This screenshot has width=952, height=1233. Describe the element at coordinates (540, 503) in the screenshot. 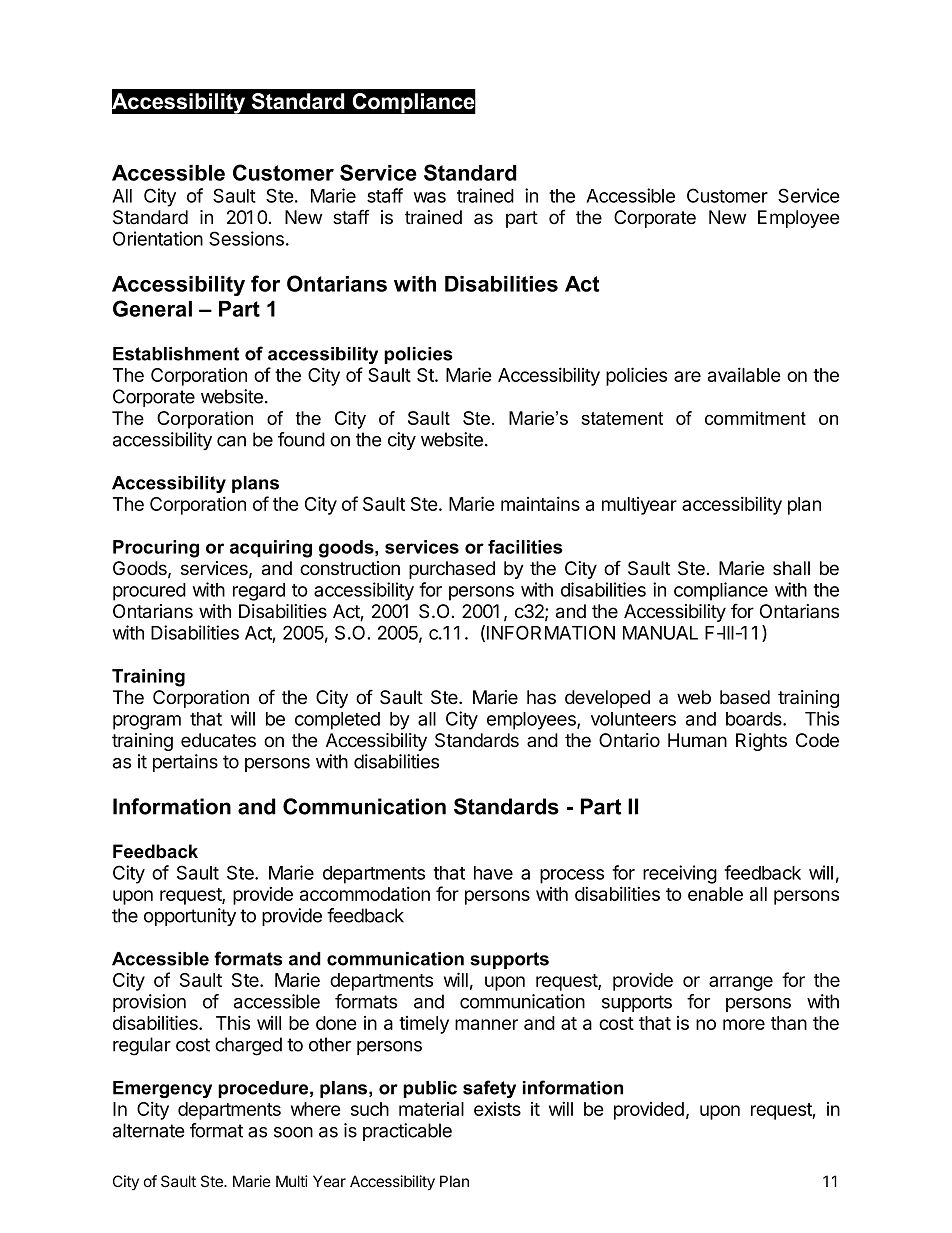

I see `maintains` at that location.
